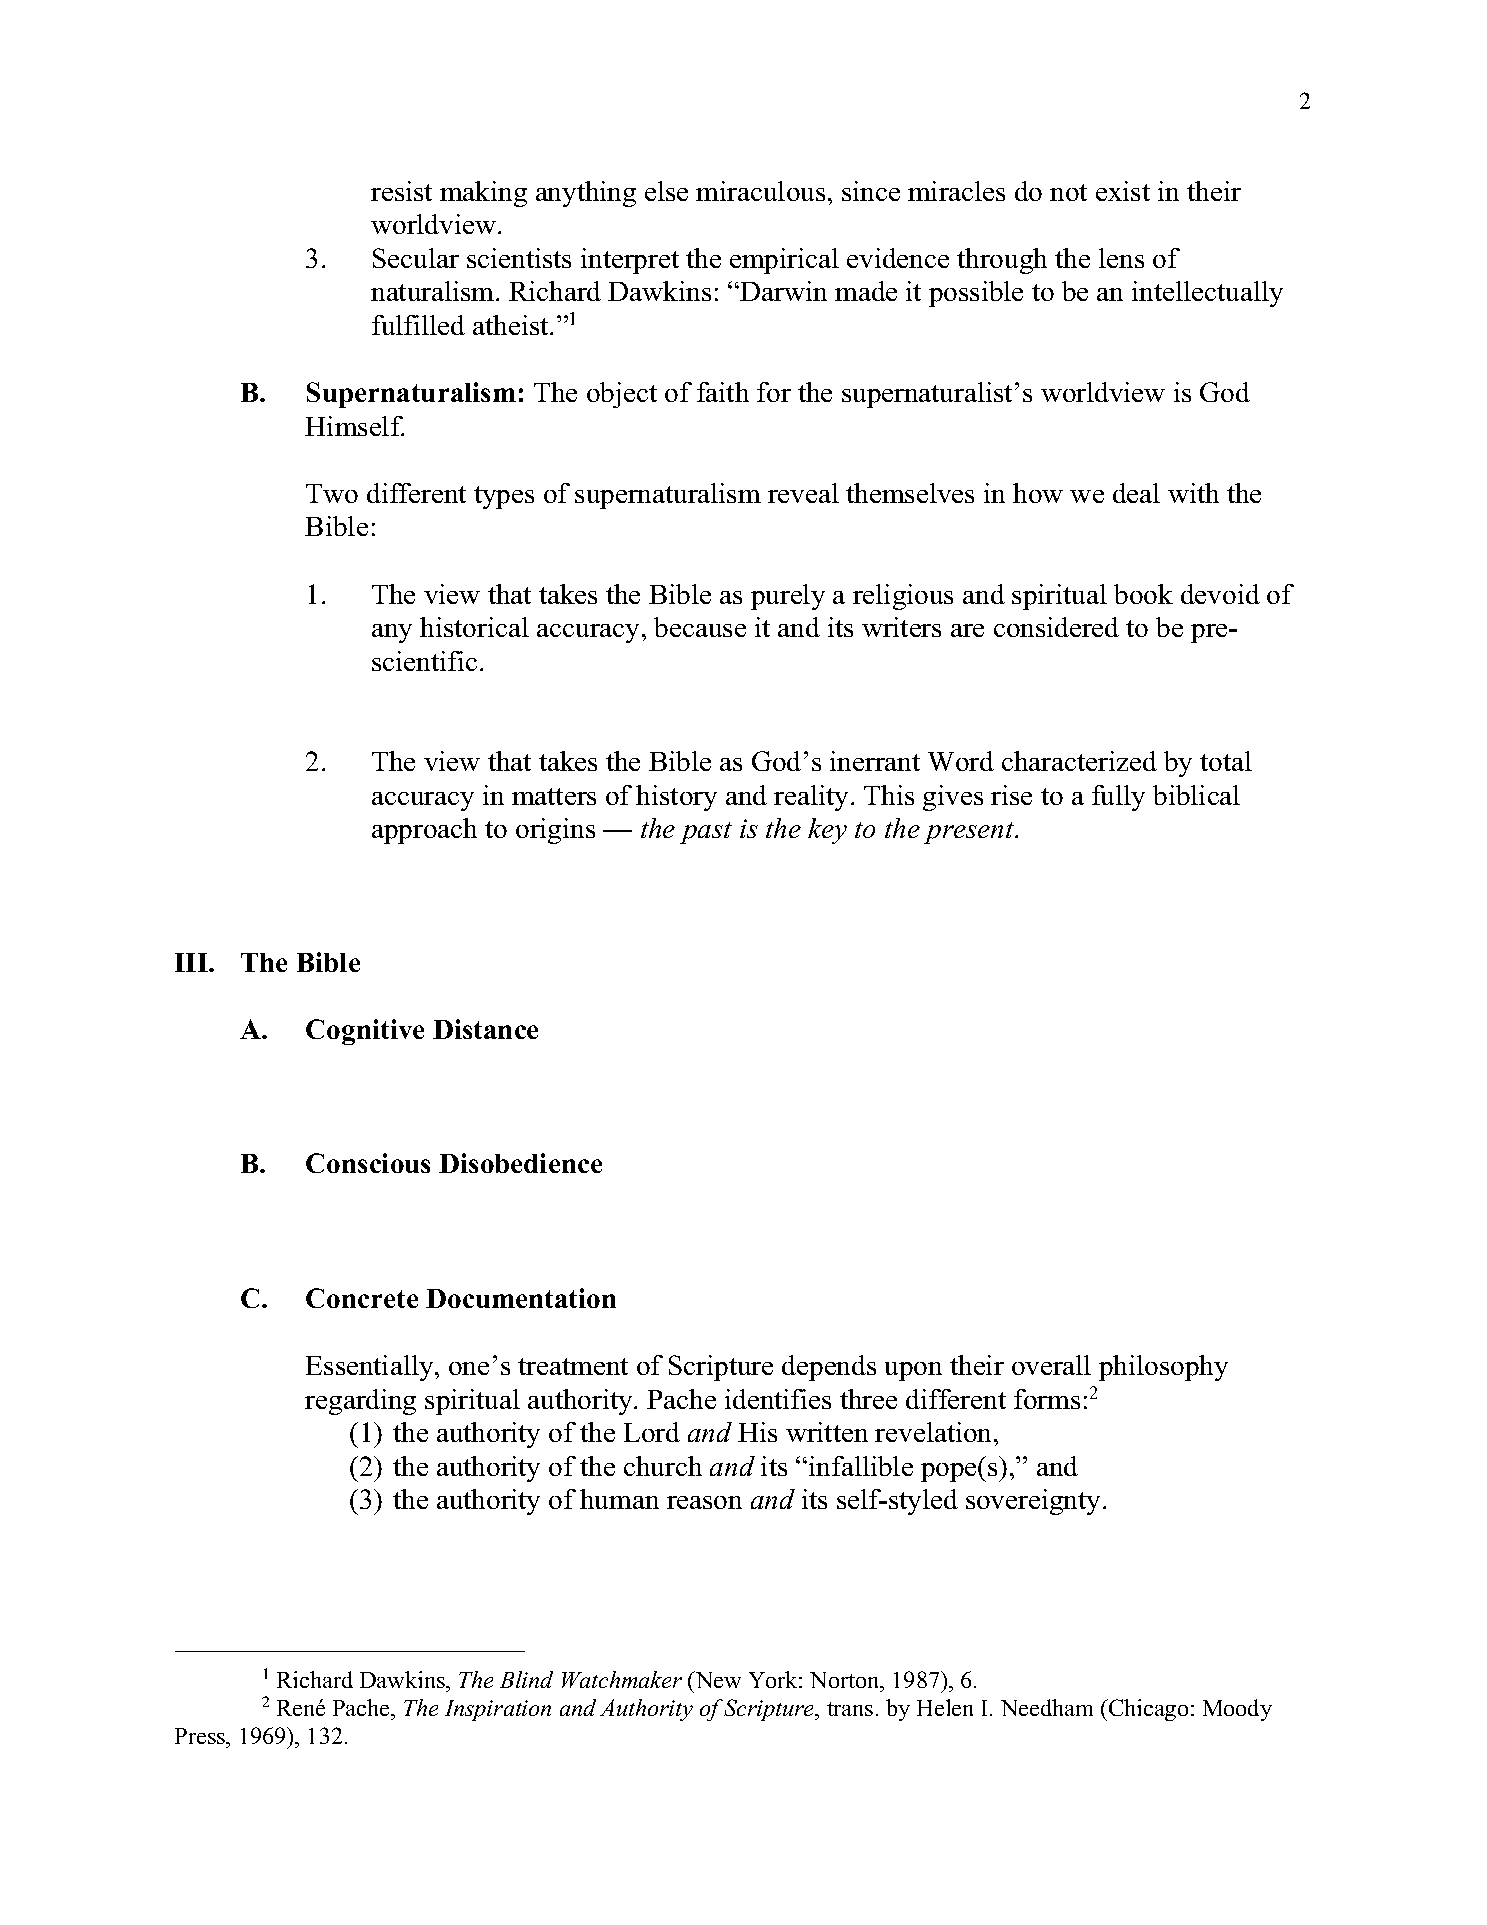  What do you see at coordinates (1051, 1365) in the screenshot?
I see `overall` at bounding box center [1051, 1365].
